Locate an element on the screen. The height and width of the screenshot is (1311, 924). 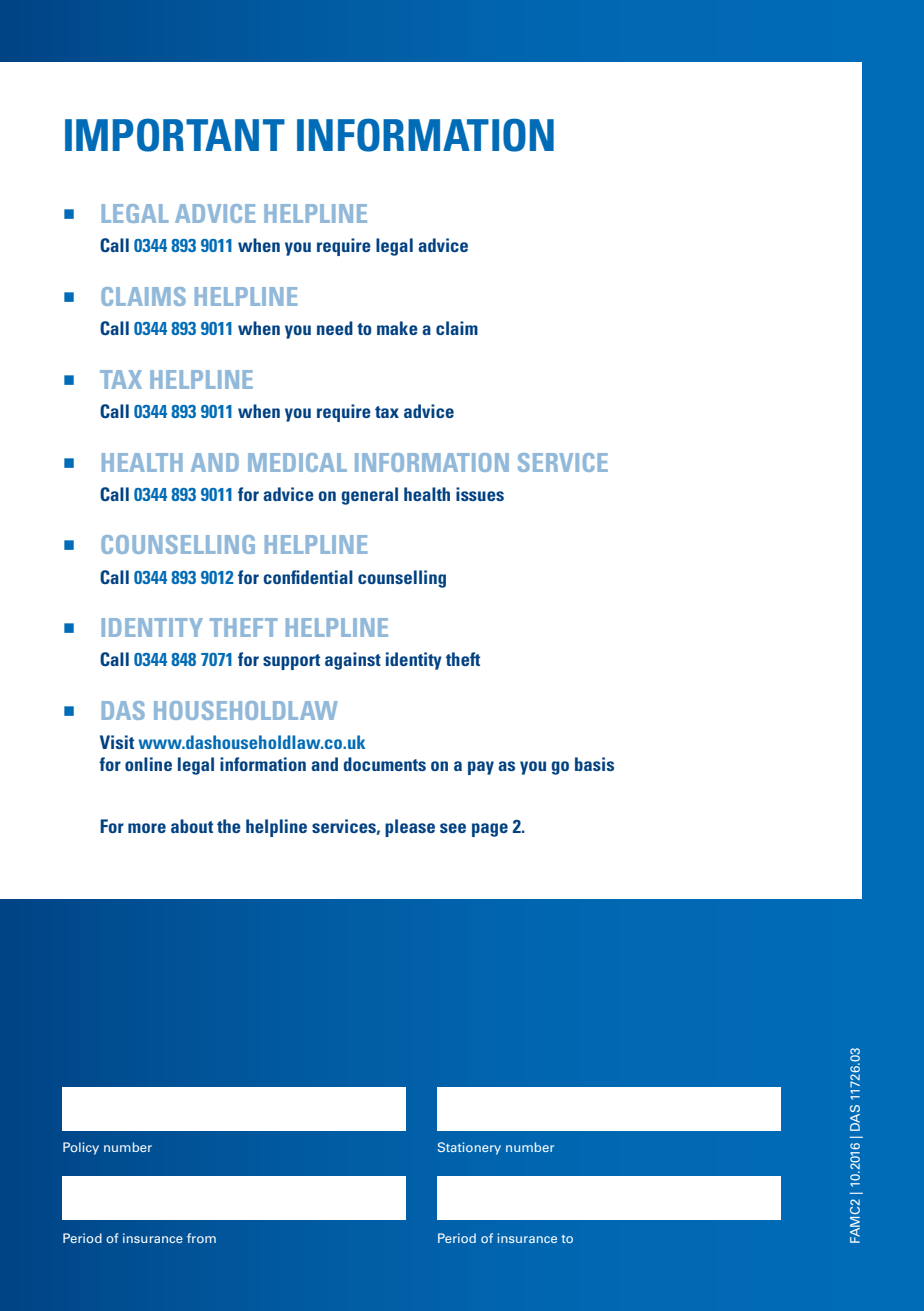
Visit is located at coordinates (117, 742).
